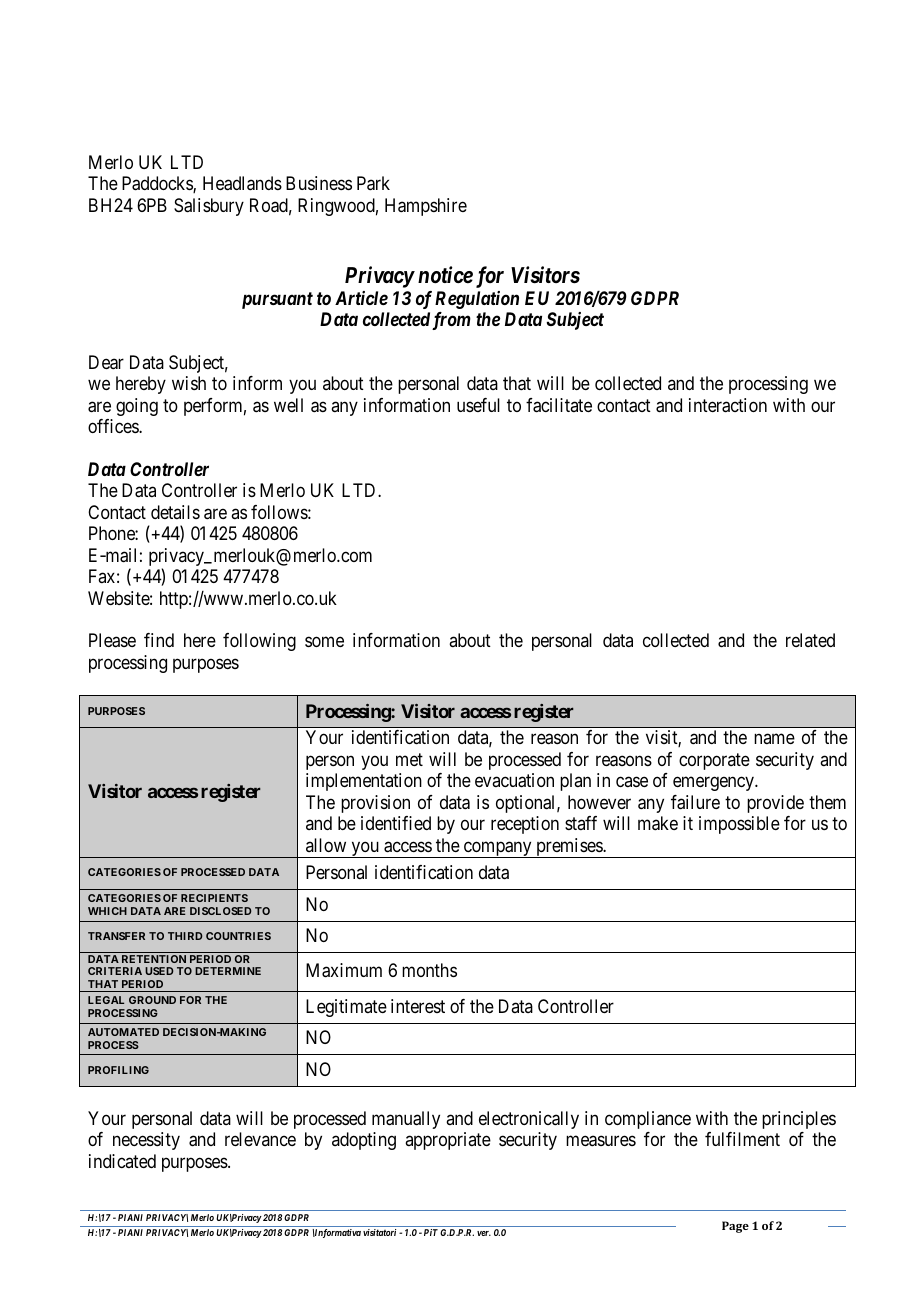  Describe the element at coordinates (159, 640) in the screenshot. I see `find` at that location.
